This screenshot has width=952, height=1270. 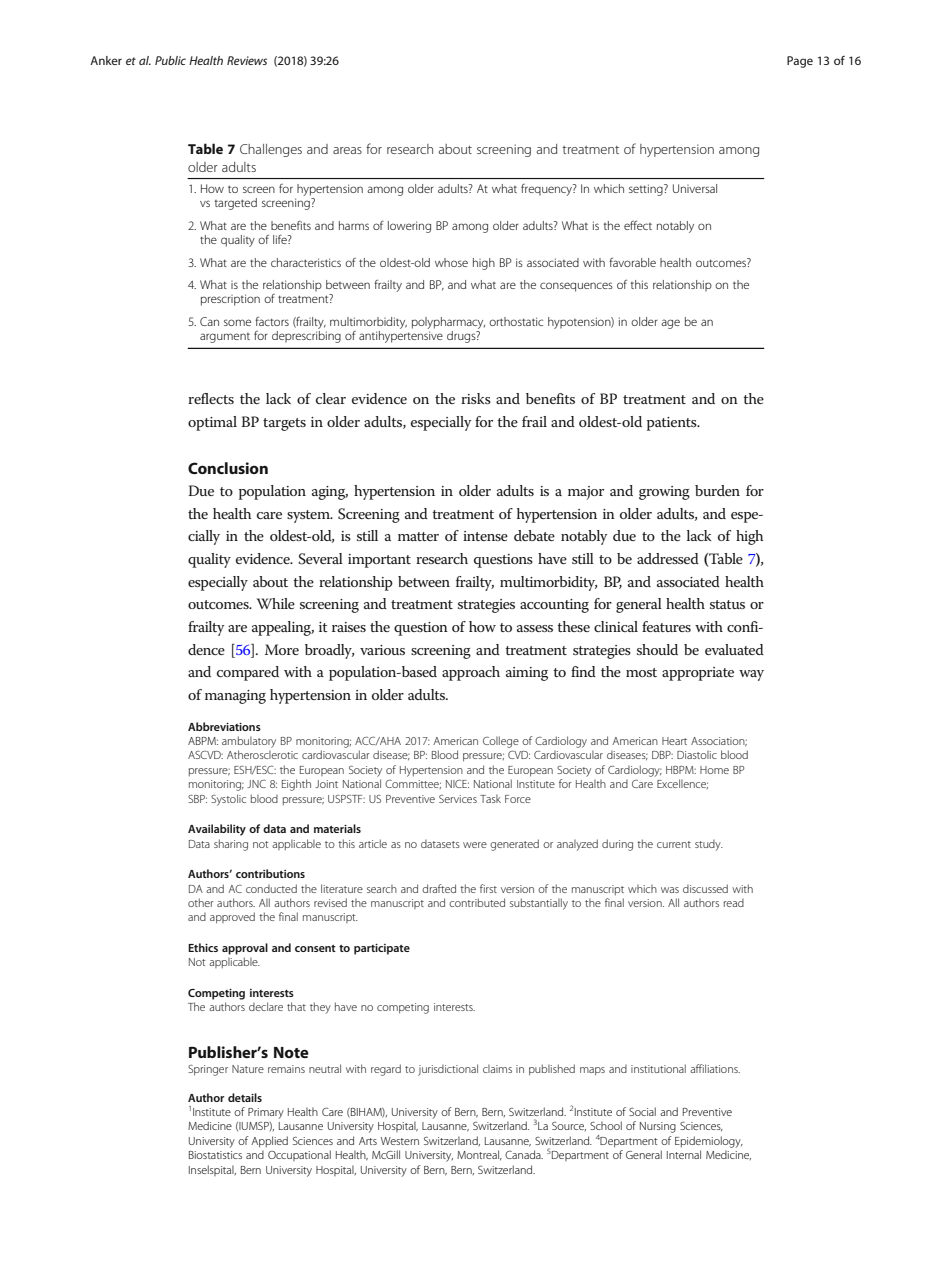 What do you see at coordinates (457, 783) in the screenshot?
I see `NICE` at bounding box center [457, 783].
